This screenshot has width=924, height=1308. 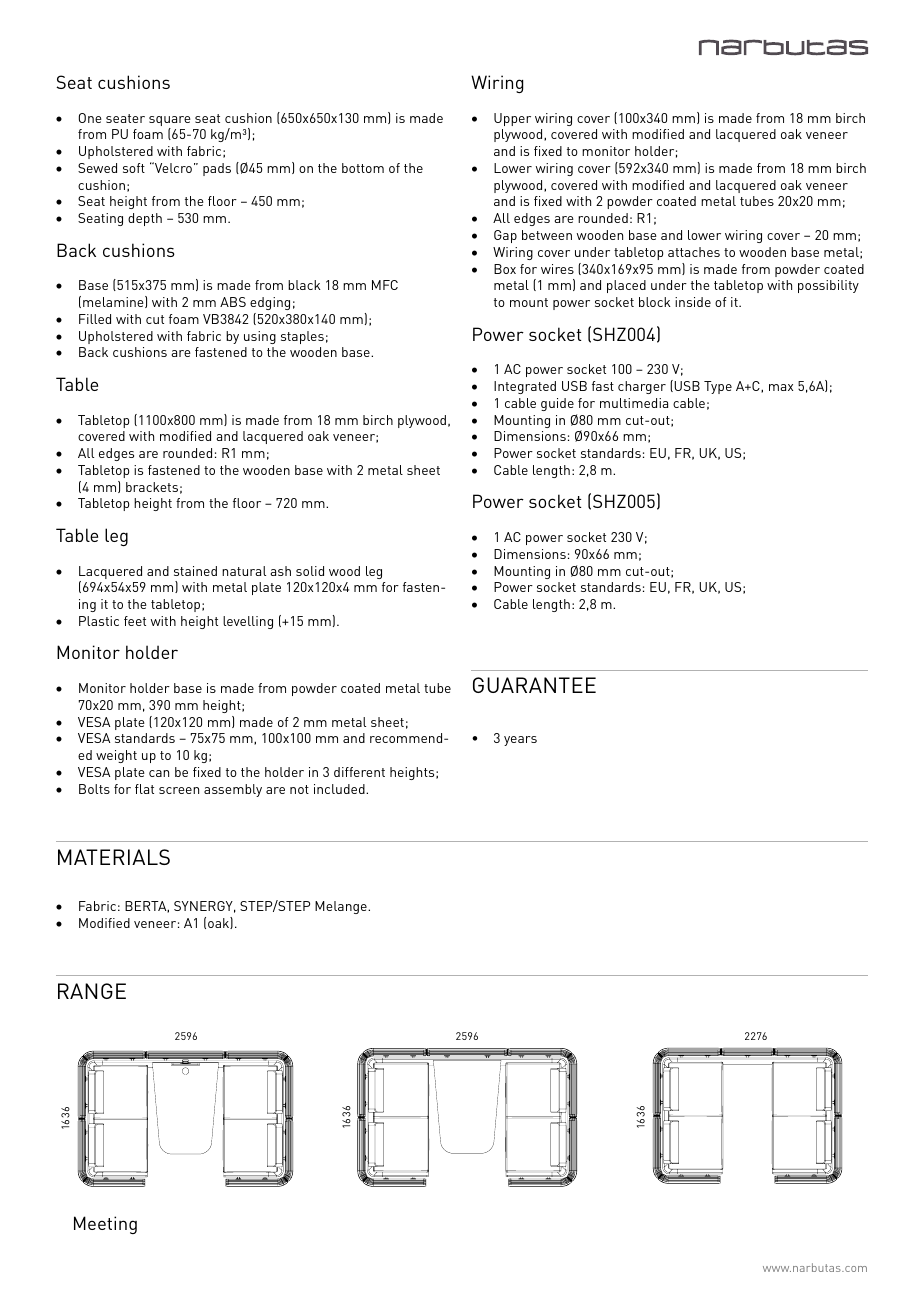 I want to click on attaches, so click(x=694, y=252).
